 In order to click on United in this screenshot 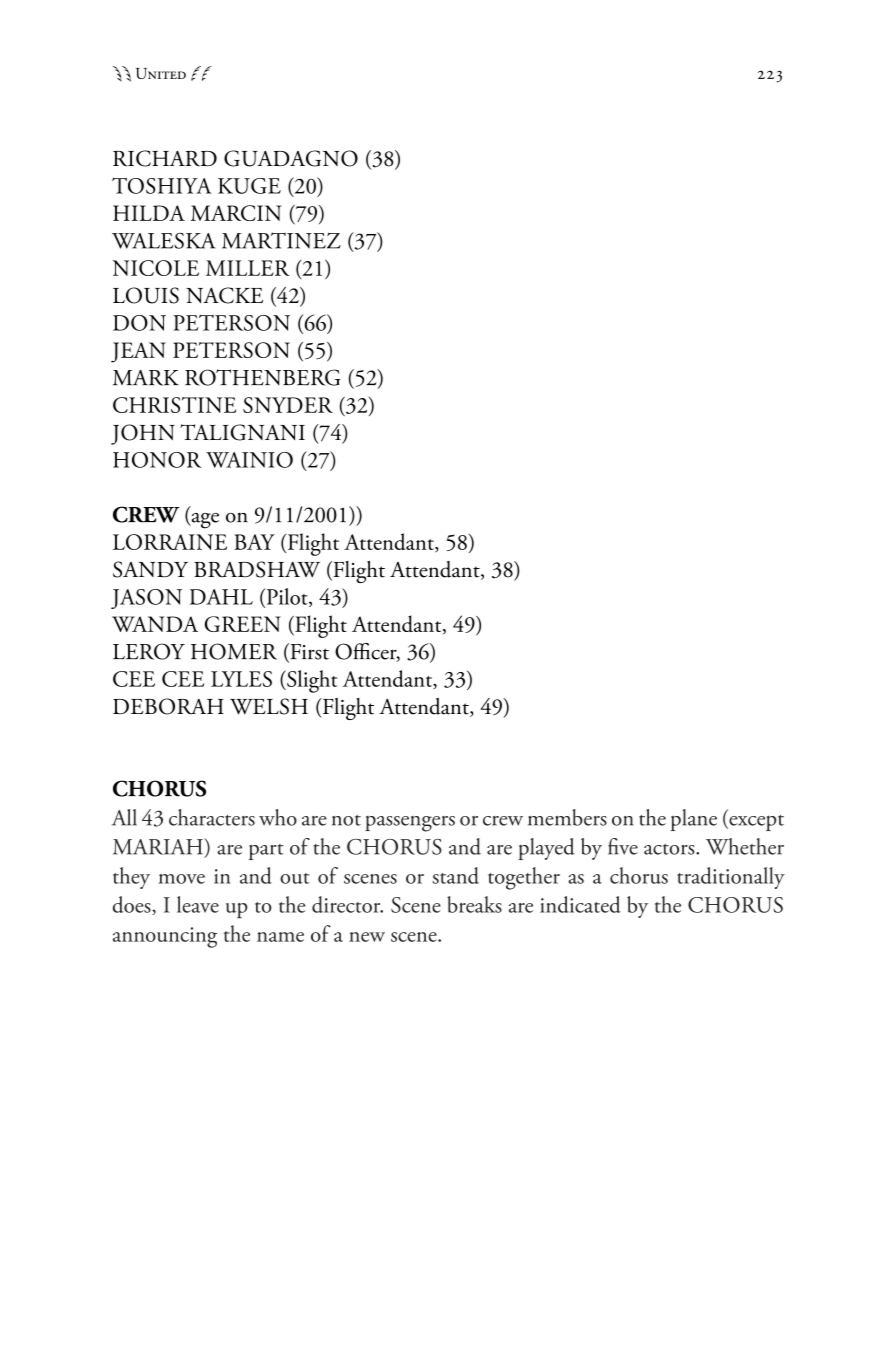, I will do `click(161, 73)`.
